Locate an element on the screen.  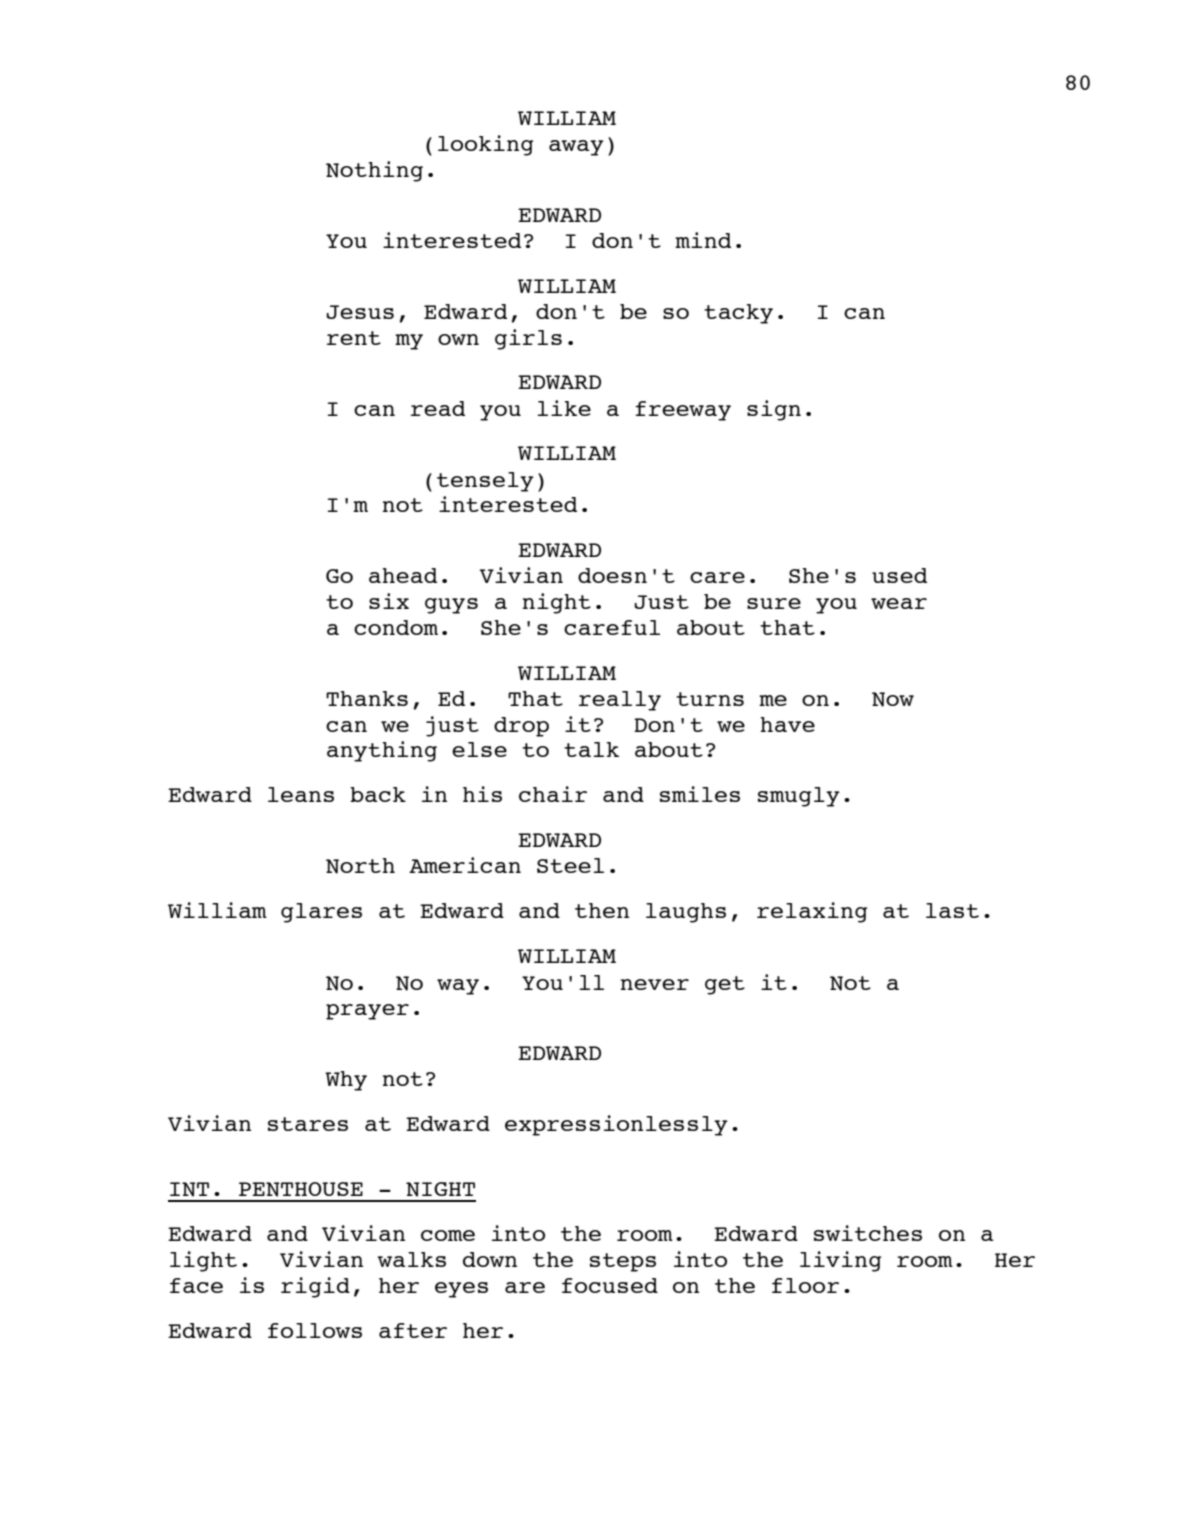
guys is located at coordinates (451, 606).
